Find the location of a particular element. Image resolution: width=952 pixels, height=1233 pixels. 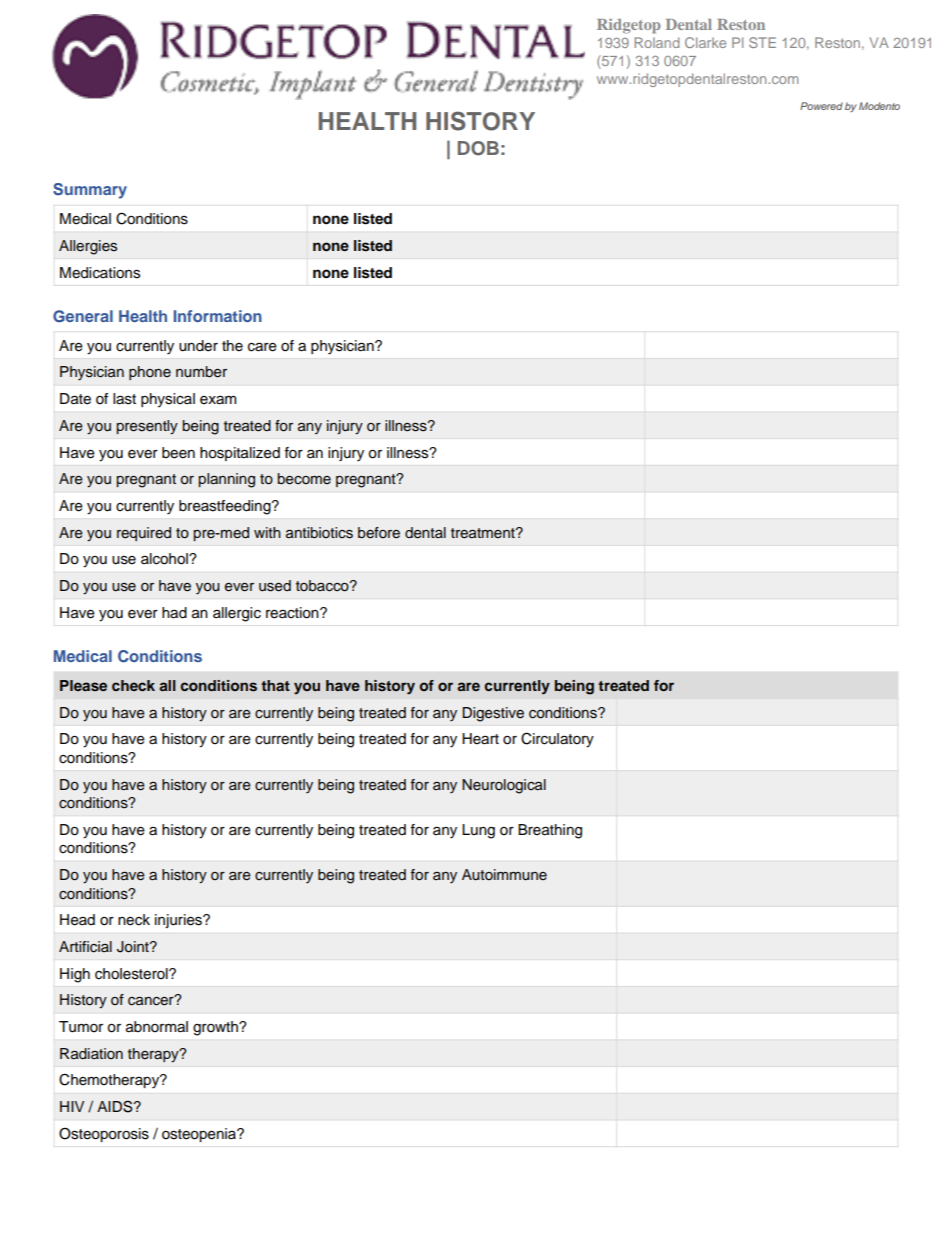

check is located at coordinates (133, 685).
